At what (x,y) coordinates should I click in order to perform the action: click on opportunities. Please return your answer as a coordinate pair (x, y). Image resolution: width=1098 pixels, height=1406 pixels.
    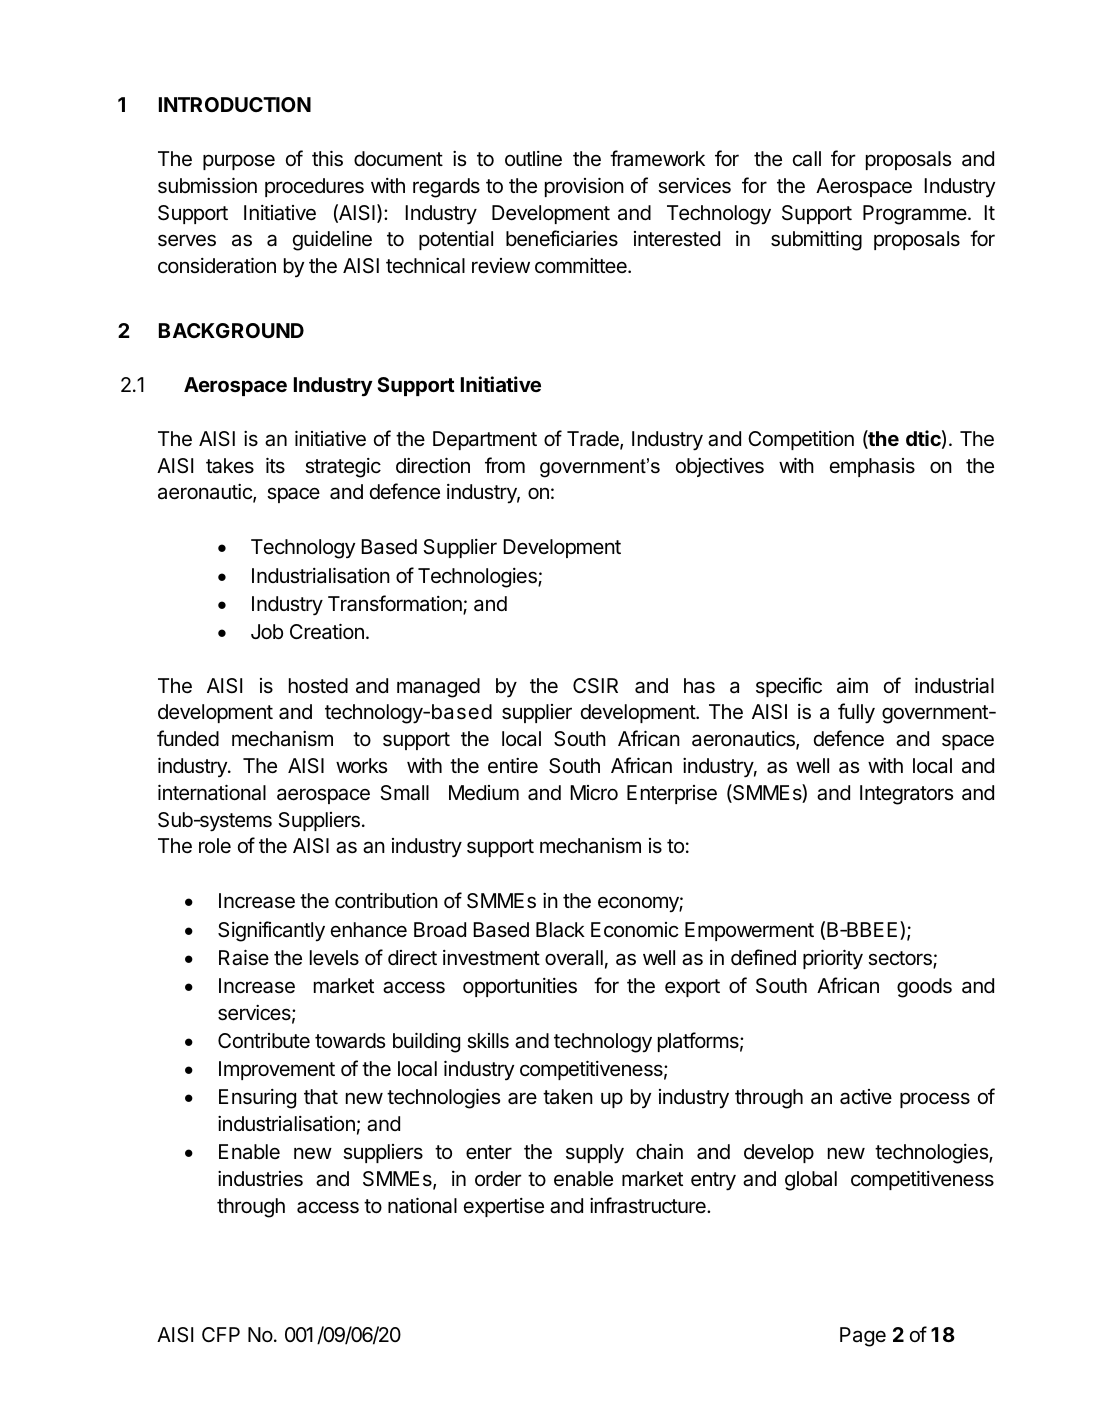
    Looking at the image, I should click on (520, 987).
